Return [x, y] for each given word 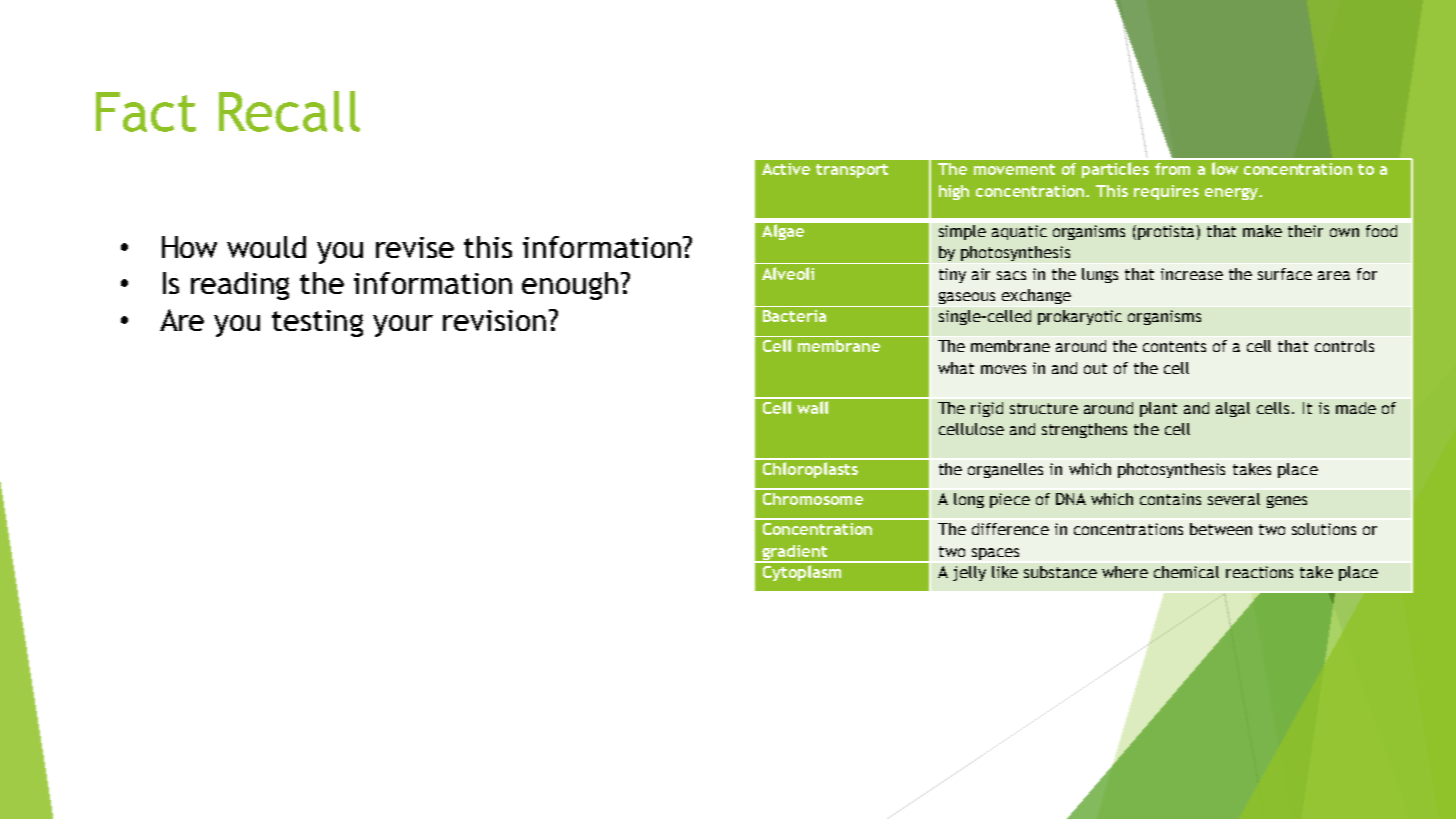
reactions [1259, 572]
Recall [289, 111]
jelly [969, 573]
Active [786, 169]
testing [317, 323]
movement [1014, 169]
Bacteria [794, 316]
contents [1174, 346]
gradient [794, 554]
